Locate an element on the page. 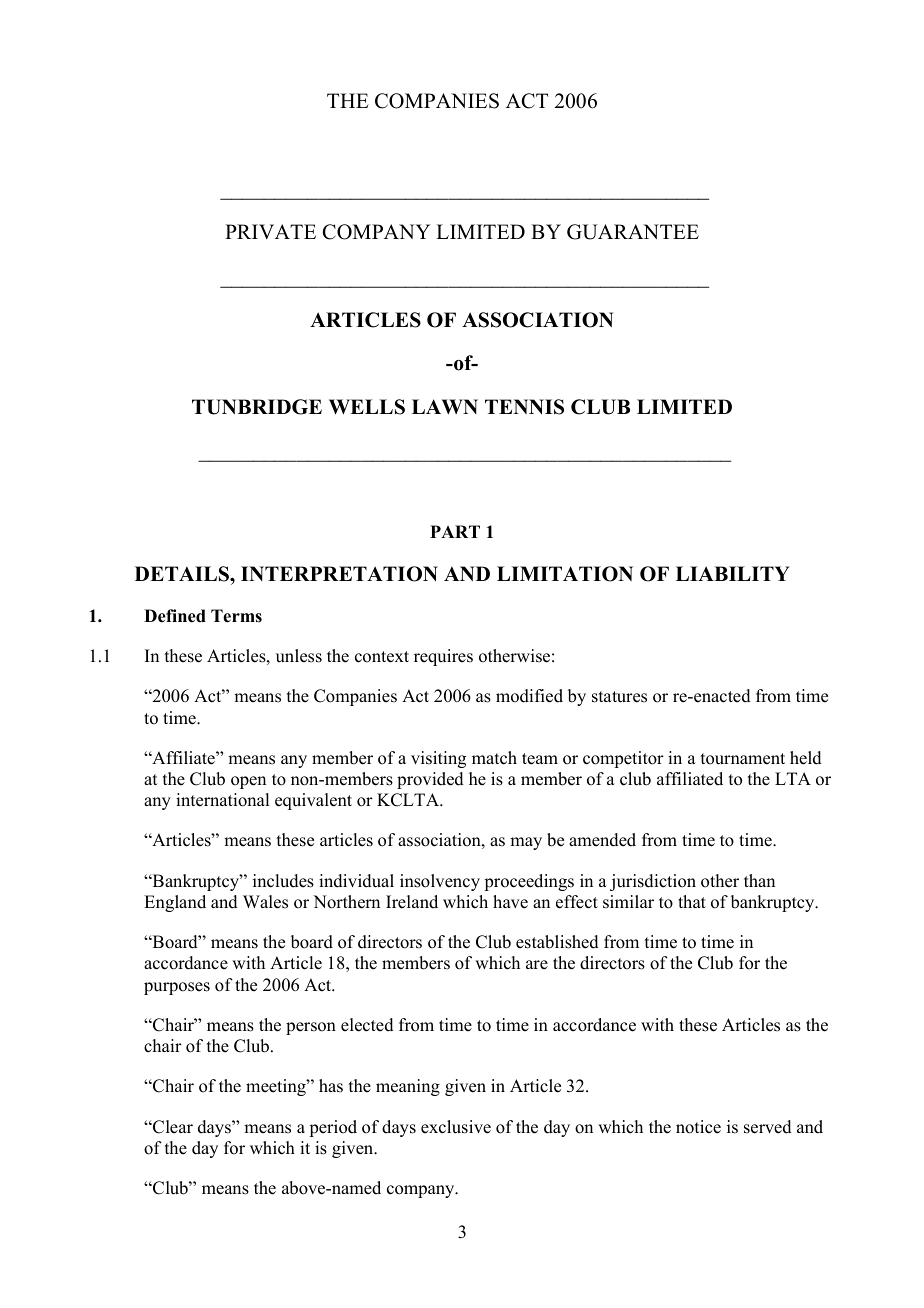 The width and height of the image is (924, 1308). LIABILITY is located at coordinates (732, 573).
